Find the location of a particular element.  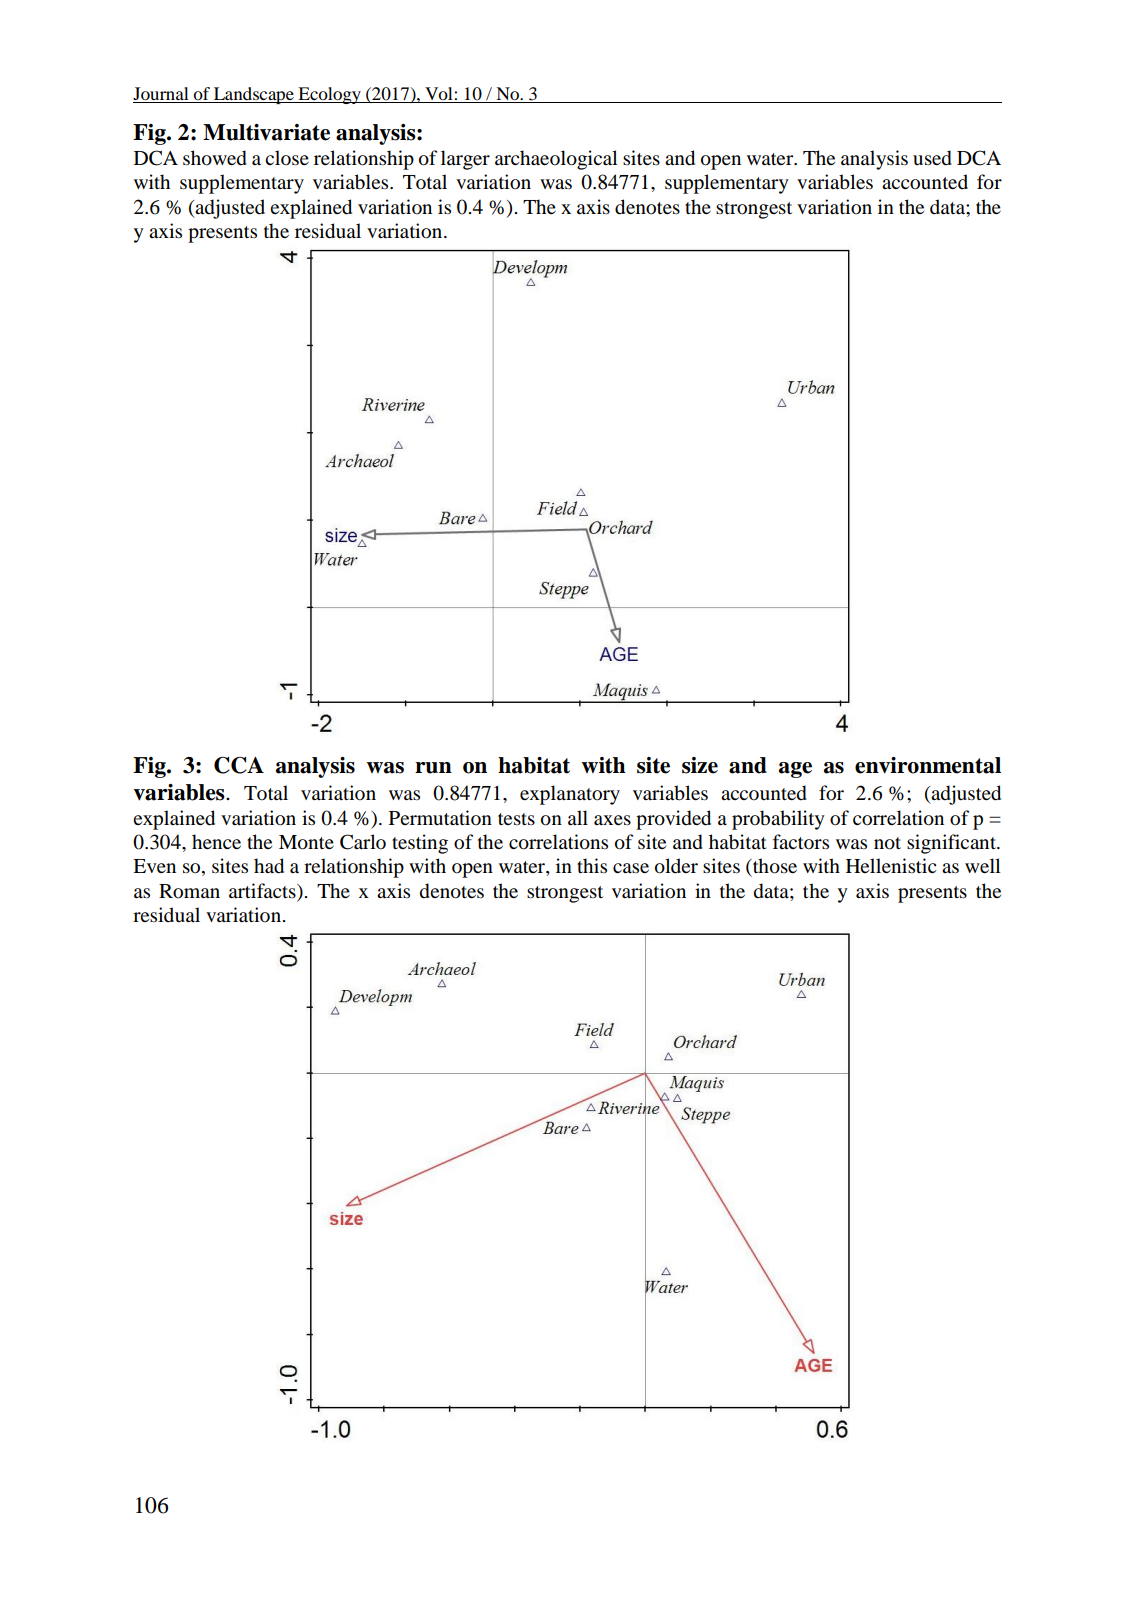

CCA is located at coordinates (239, 765).
